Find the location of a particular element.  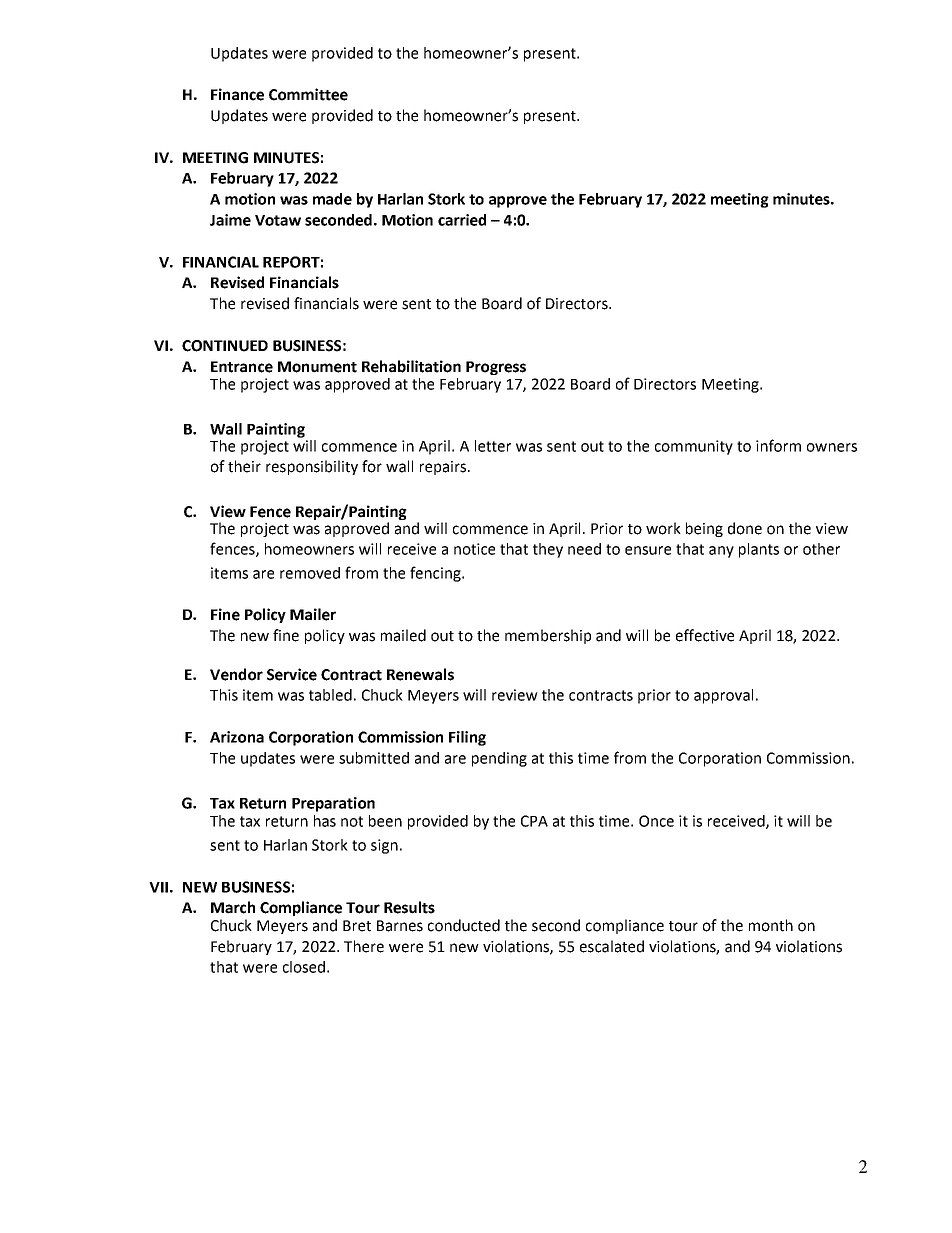

Once is located at coordinates (656, 821).
